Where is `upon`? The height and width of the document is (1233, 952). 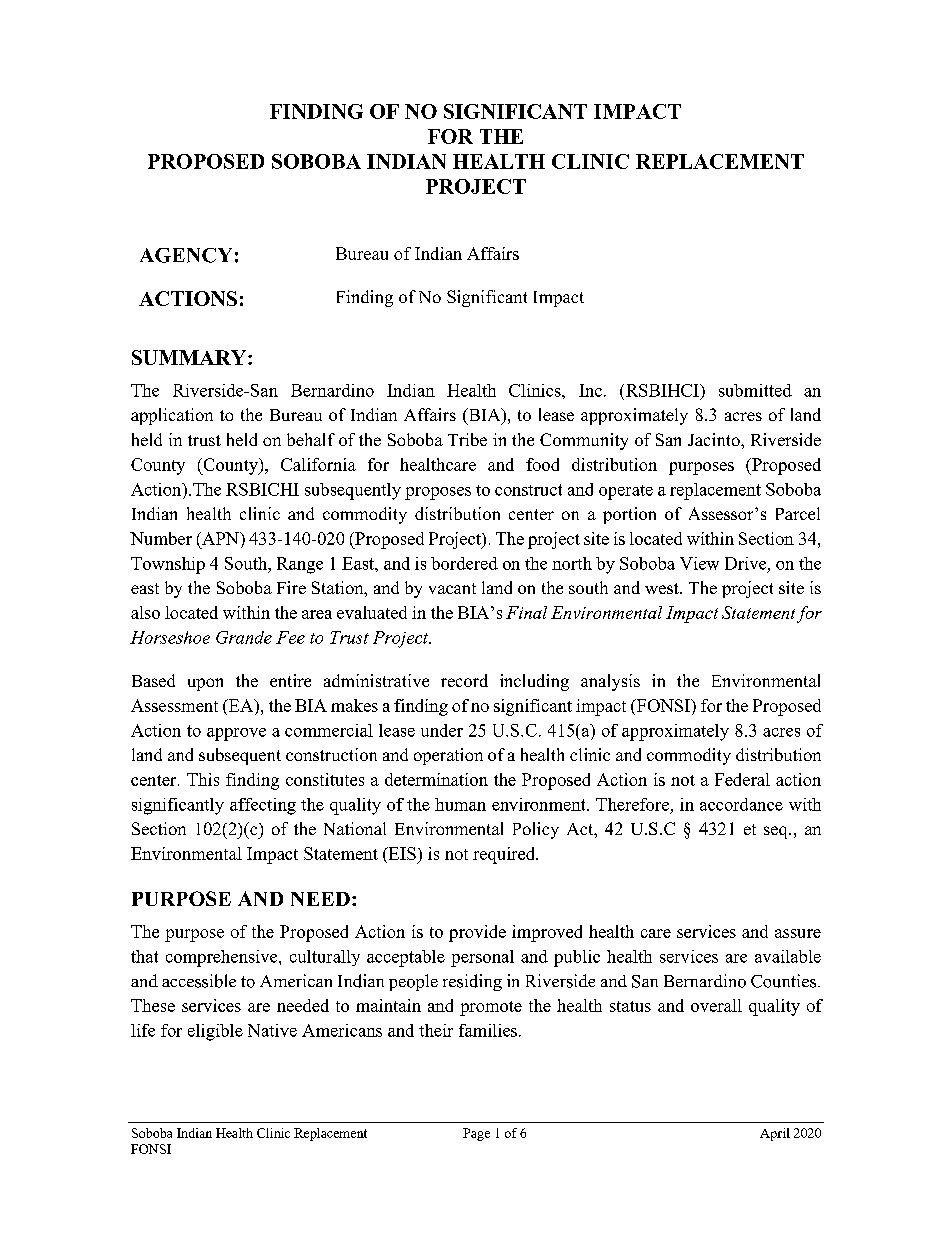 upon is located at coordinates (205, 684).
